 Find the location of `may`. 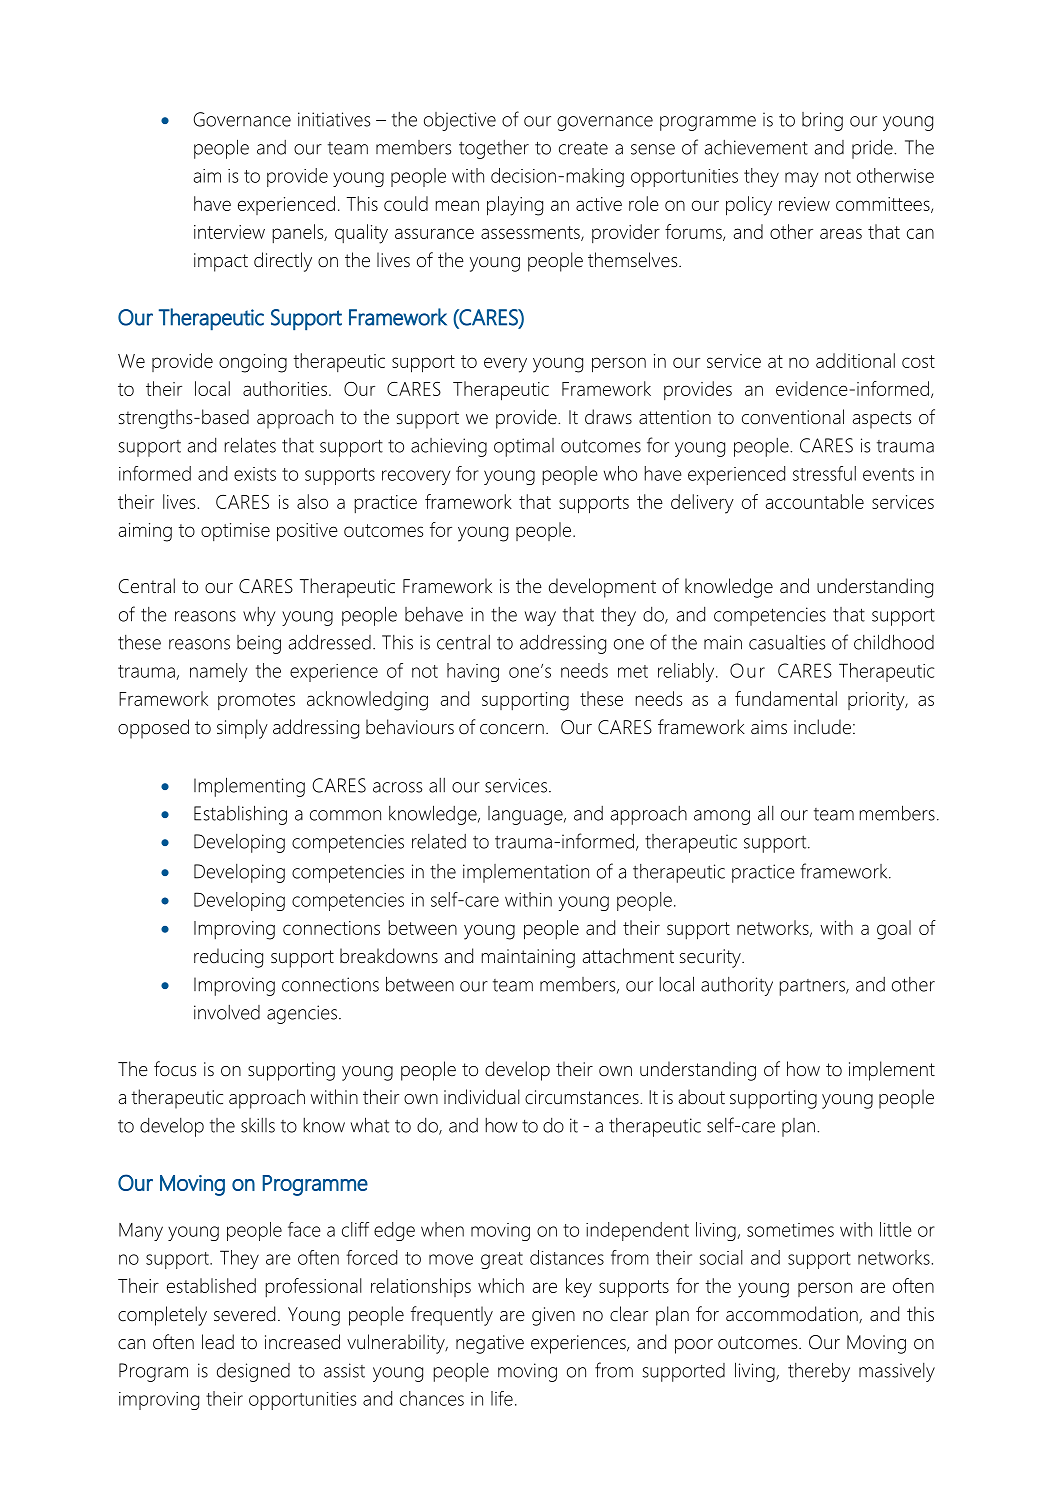

may is located at coordinates (801, 179).
